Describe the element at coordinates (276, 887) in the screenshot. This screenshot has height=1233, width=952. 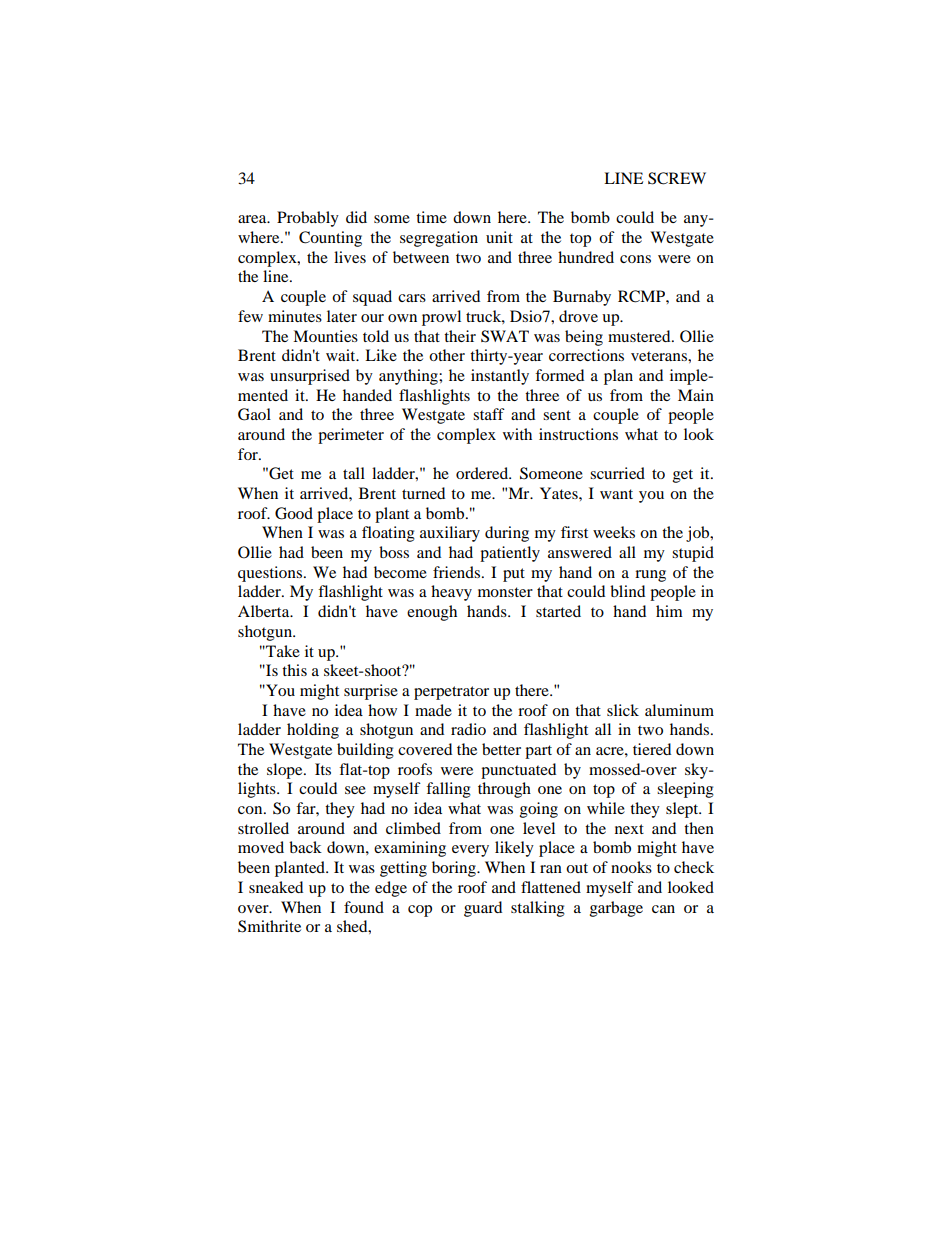
I see `sneaked` at that location.
